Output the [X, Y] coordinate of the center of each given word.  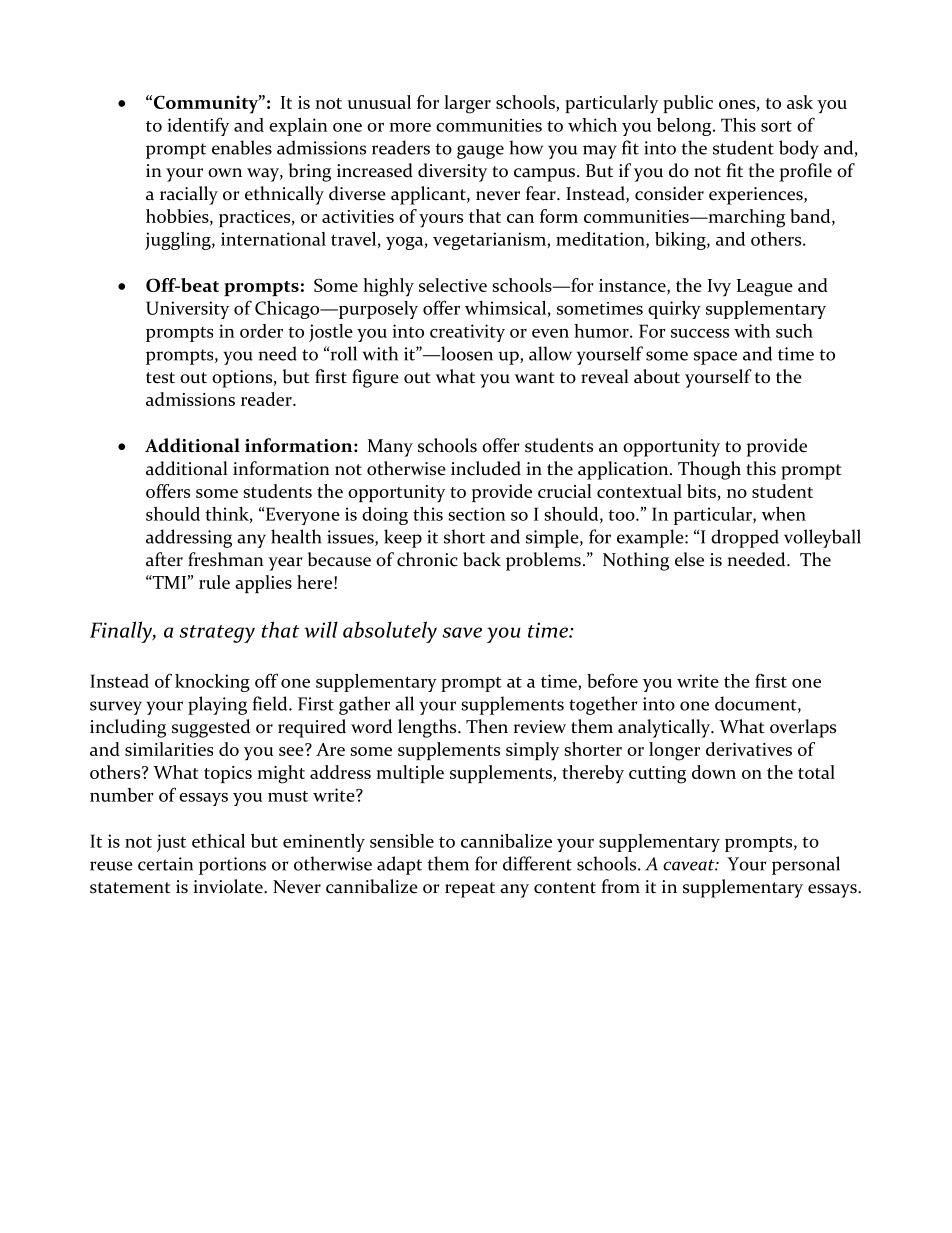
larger [467, 104]
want [535, 378]
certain [165, 864]
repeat [470, 890]
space [715, 358]
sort [776, 126]
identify [198, 126]
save [462, 632]
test [160, 378]
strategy [217, 634]
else [689, 559]
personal [806, 865]
